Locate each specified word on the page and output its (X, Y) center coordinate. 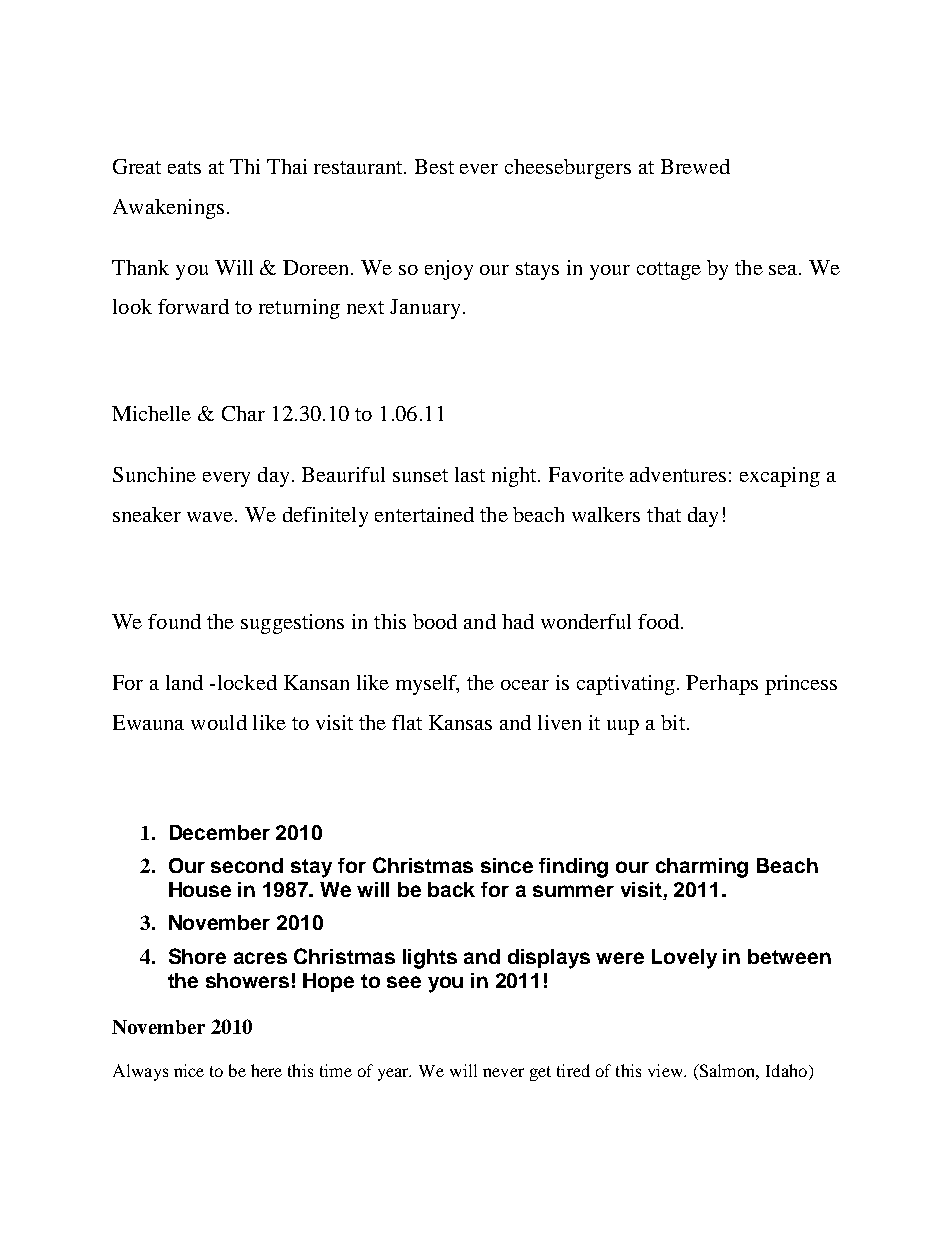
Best (434, 166)
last (470, 474)
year (394, 1074)
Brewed (695, 166)
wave (211, 517)
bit (674, 722)
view (667, 1070)
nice (189, 1070)
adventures (678, 474)
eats (184, 167)
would (219, 722)
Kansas (460, 722)
